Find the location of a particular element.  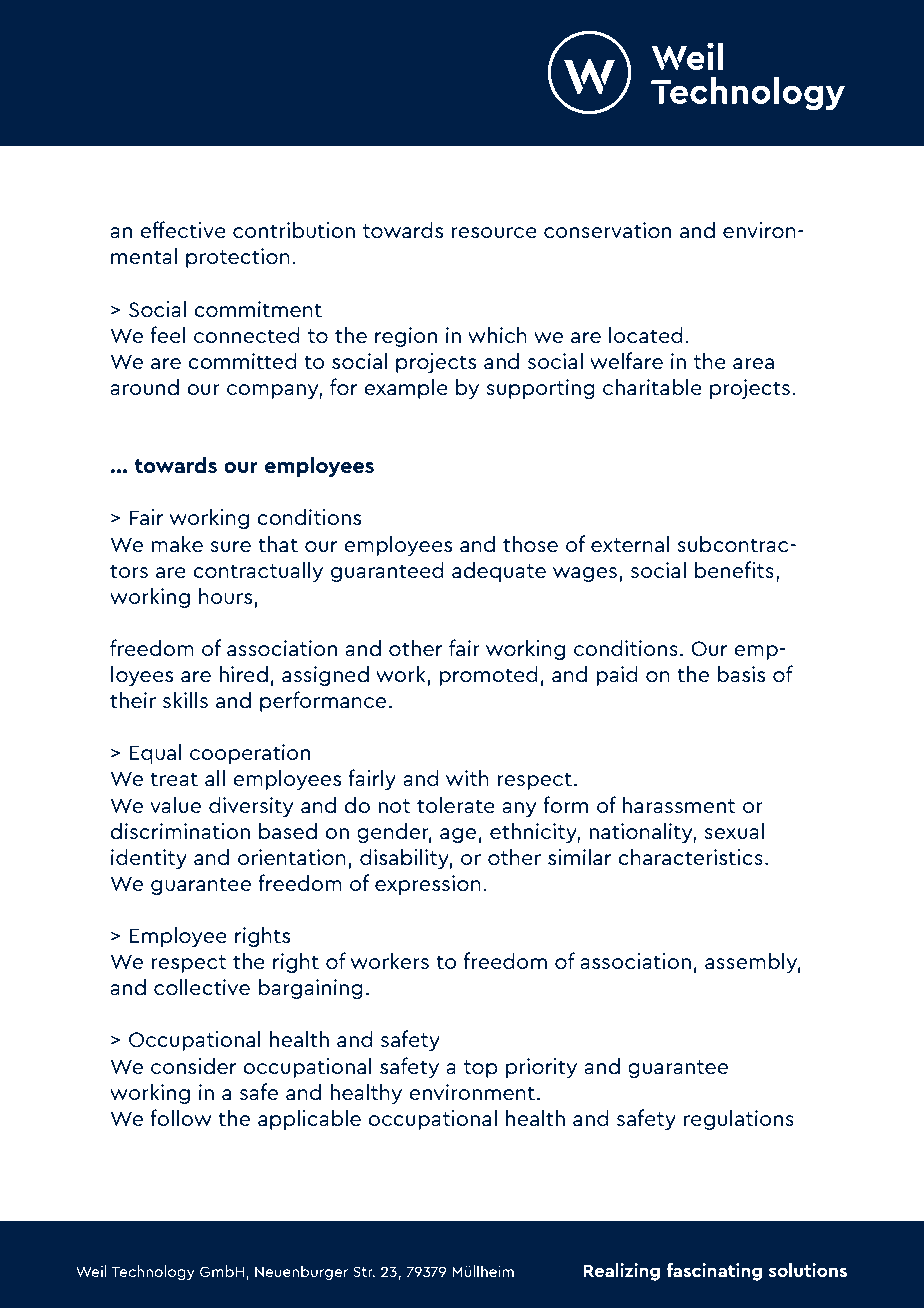

regulations is located at coordinates (739, 1119).
